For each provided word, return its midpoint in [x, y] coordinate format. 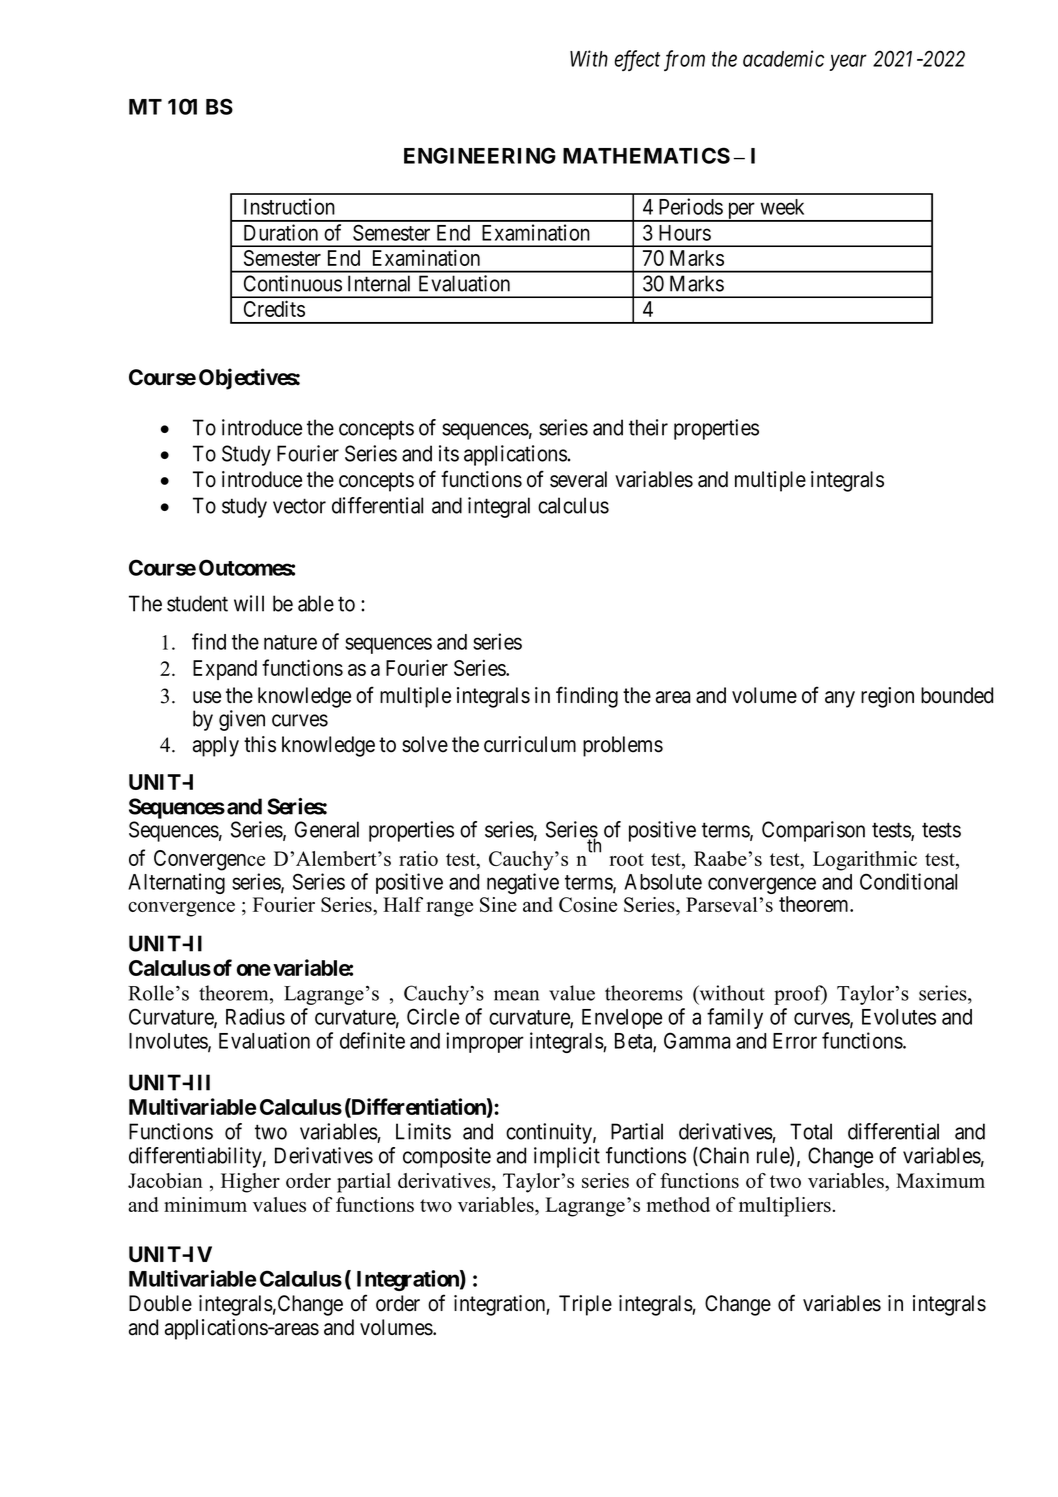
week [782, 207]
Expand [225, 670]
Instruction [289, 206]
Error [795, 1041]
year [848, 63]
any [840, 699]
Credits [274, 308]
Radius [255, 1016]
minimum [205, 1204]
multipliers [785, 1207]
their [648, 427]
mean [516, 995]
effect [637, 60]
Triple [585, 1305]
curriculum [530, 744]
